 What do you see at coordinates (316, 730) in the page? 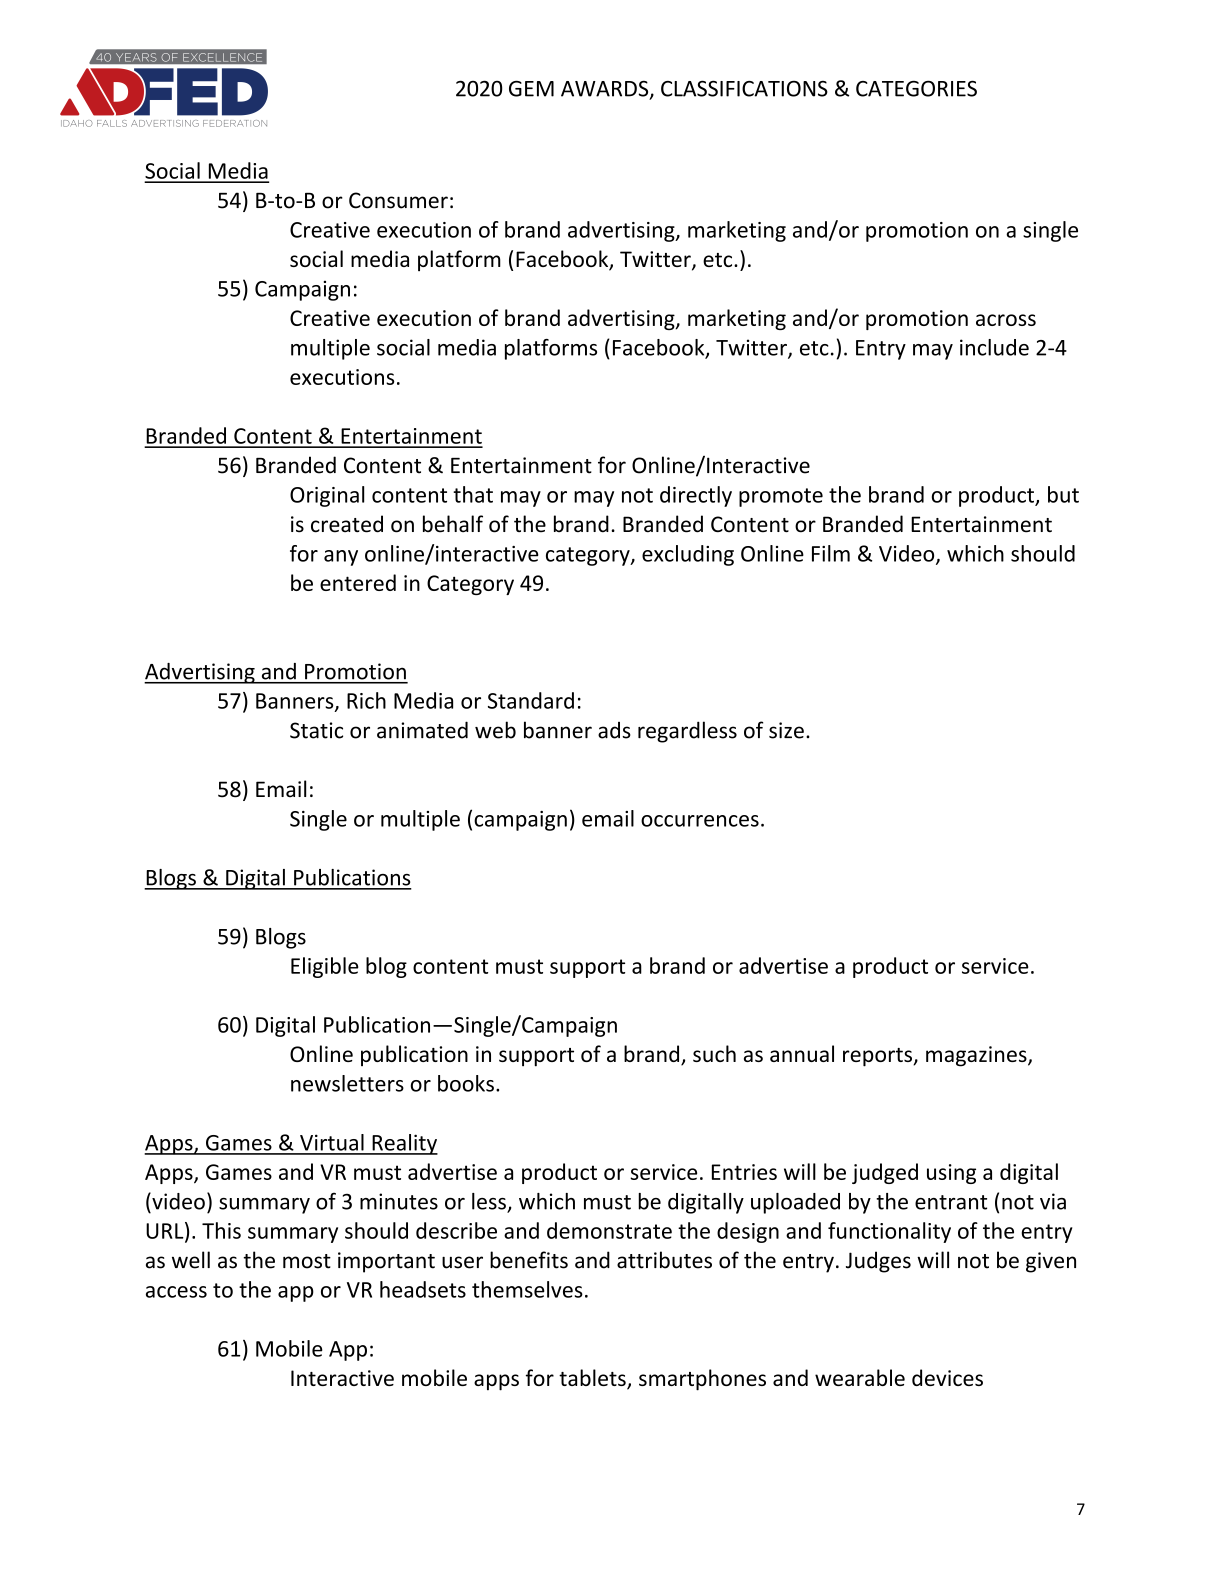
I see `Static` at bounding box center [316, 730].
